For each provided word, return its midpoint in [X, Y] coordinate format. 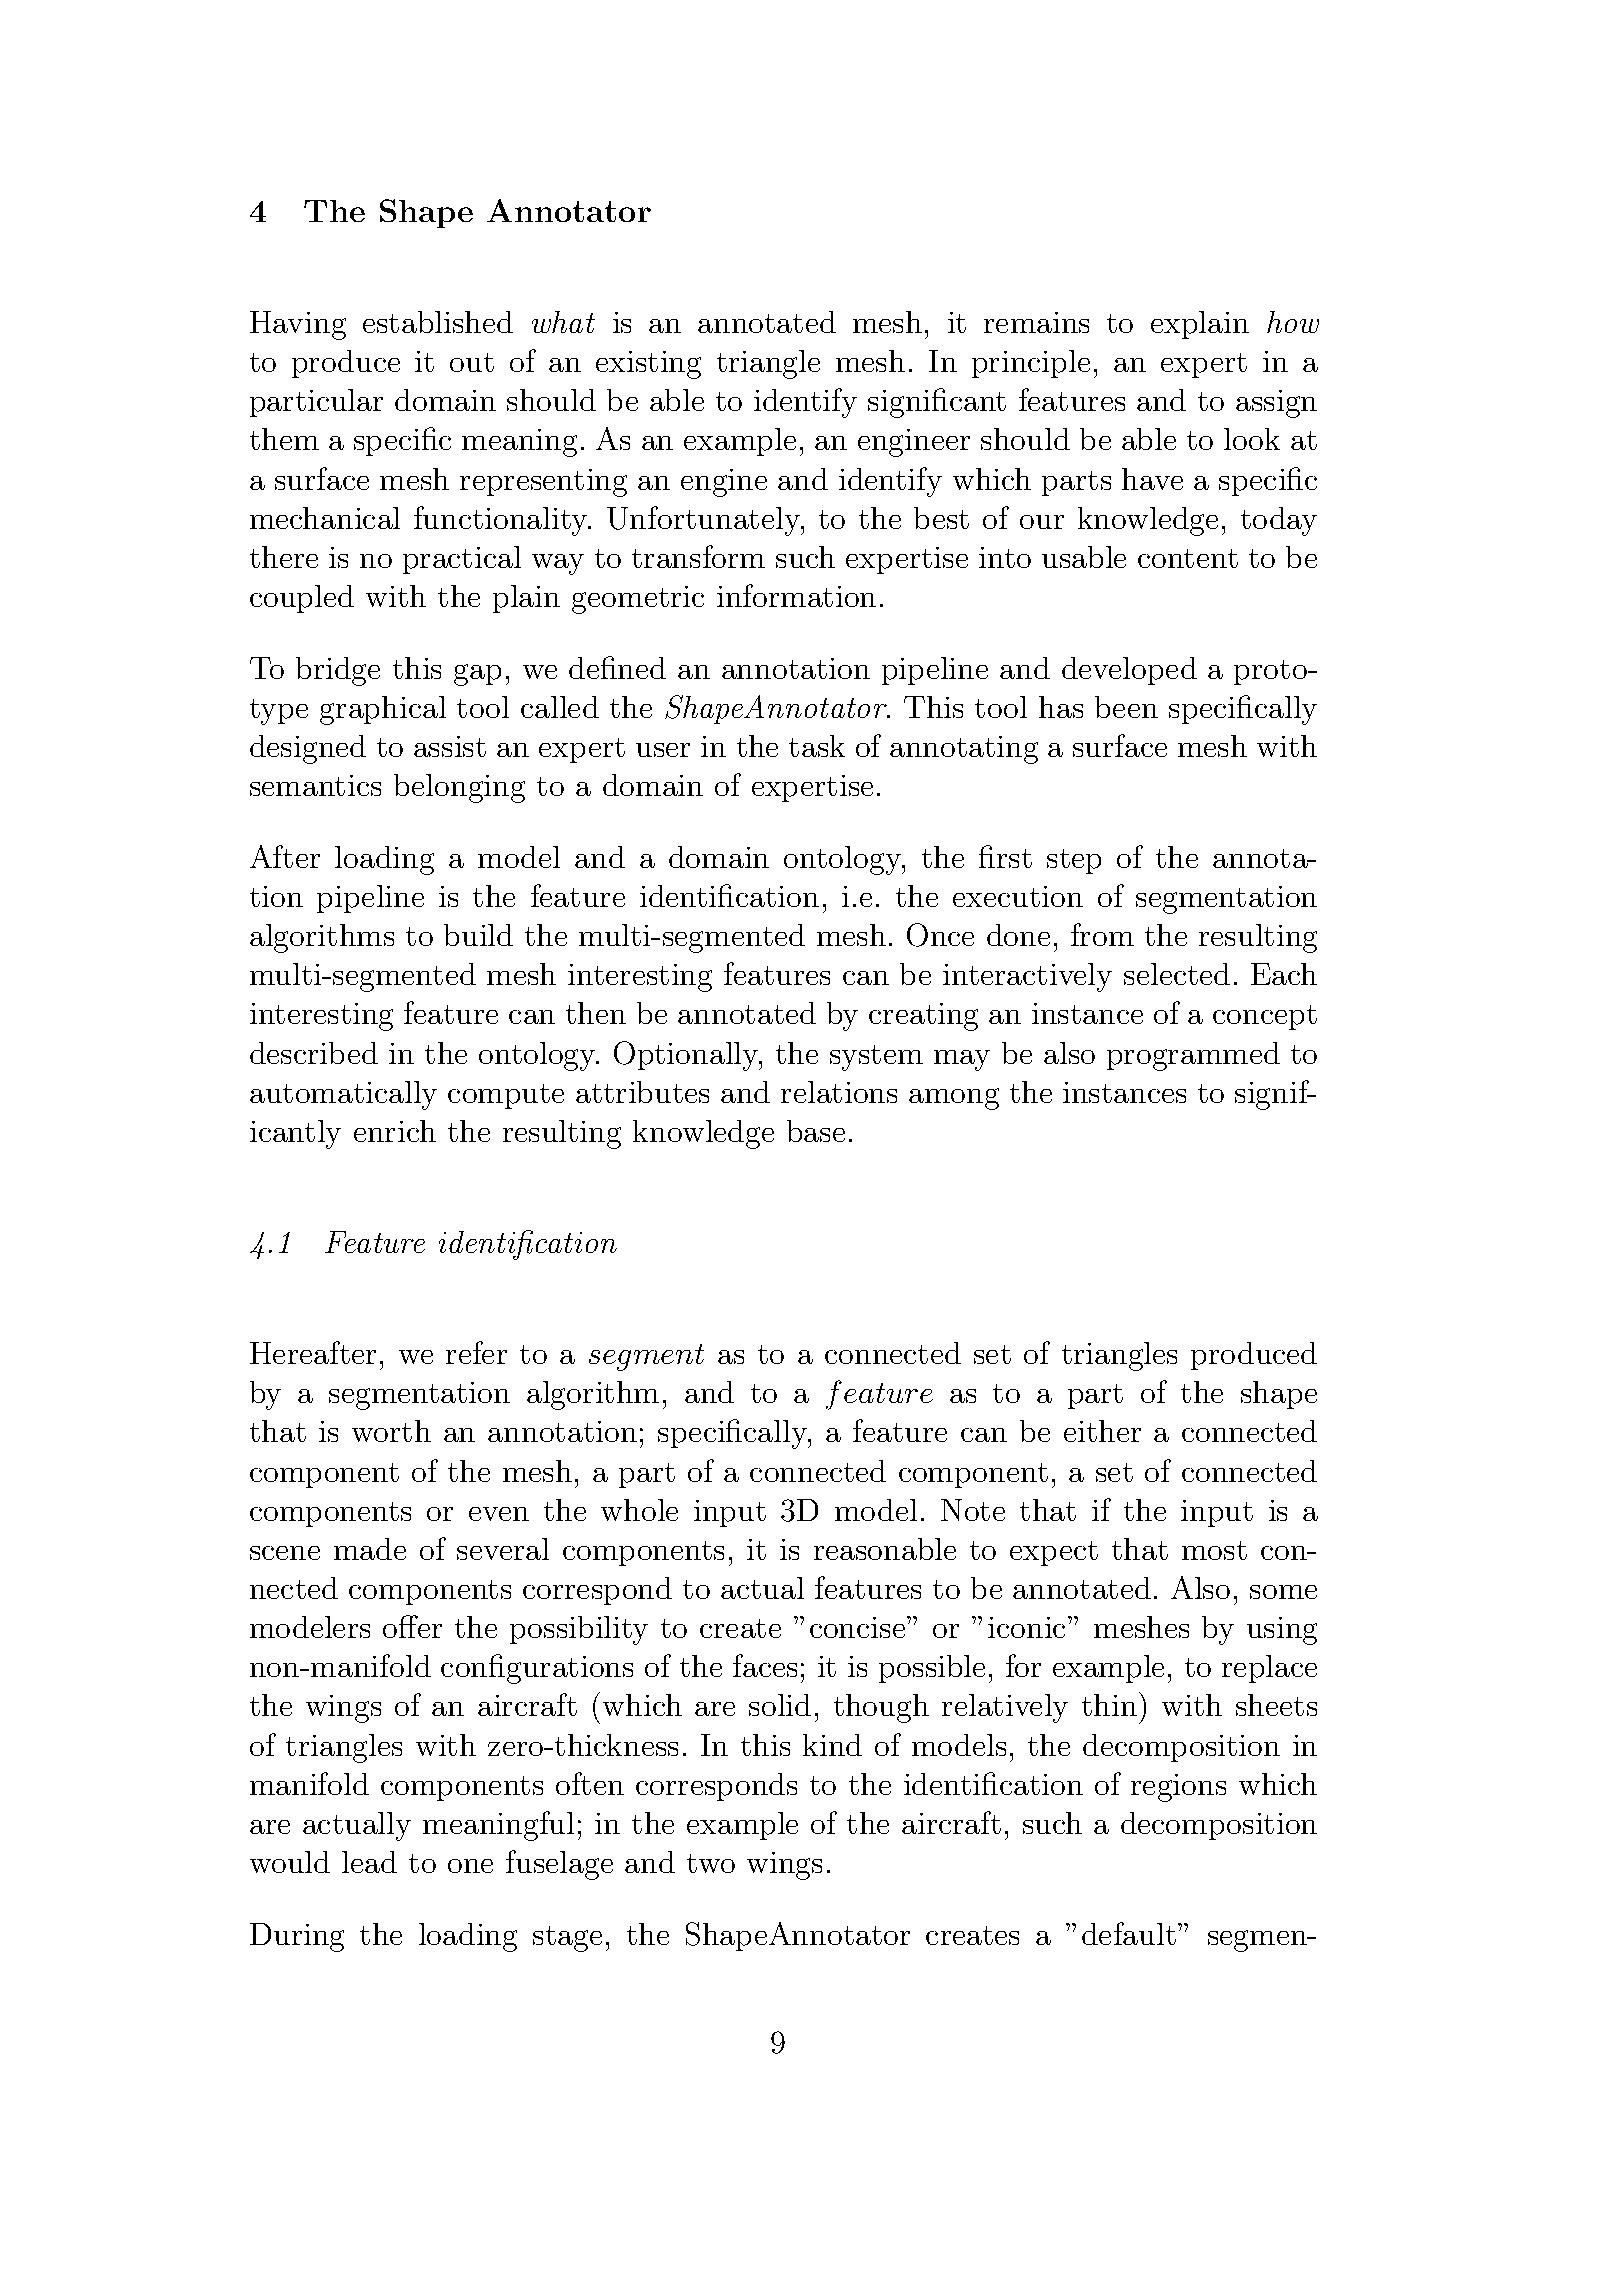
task [817, 746]
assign [1276, 404]
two [711, 1863]
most [1214, 1550]
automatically [343, 1095]
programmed [1193, 1056]
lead [369, 1862]
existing [648, 365]
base [816, 1131]
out [472, 362]
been [1126, 707]
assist [450, 746]
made [370, 1549]
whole [639, 1510]
